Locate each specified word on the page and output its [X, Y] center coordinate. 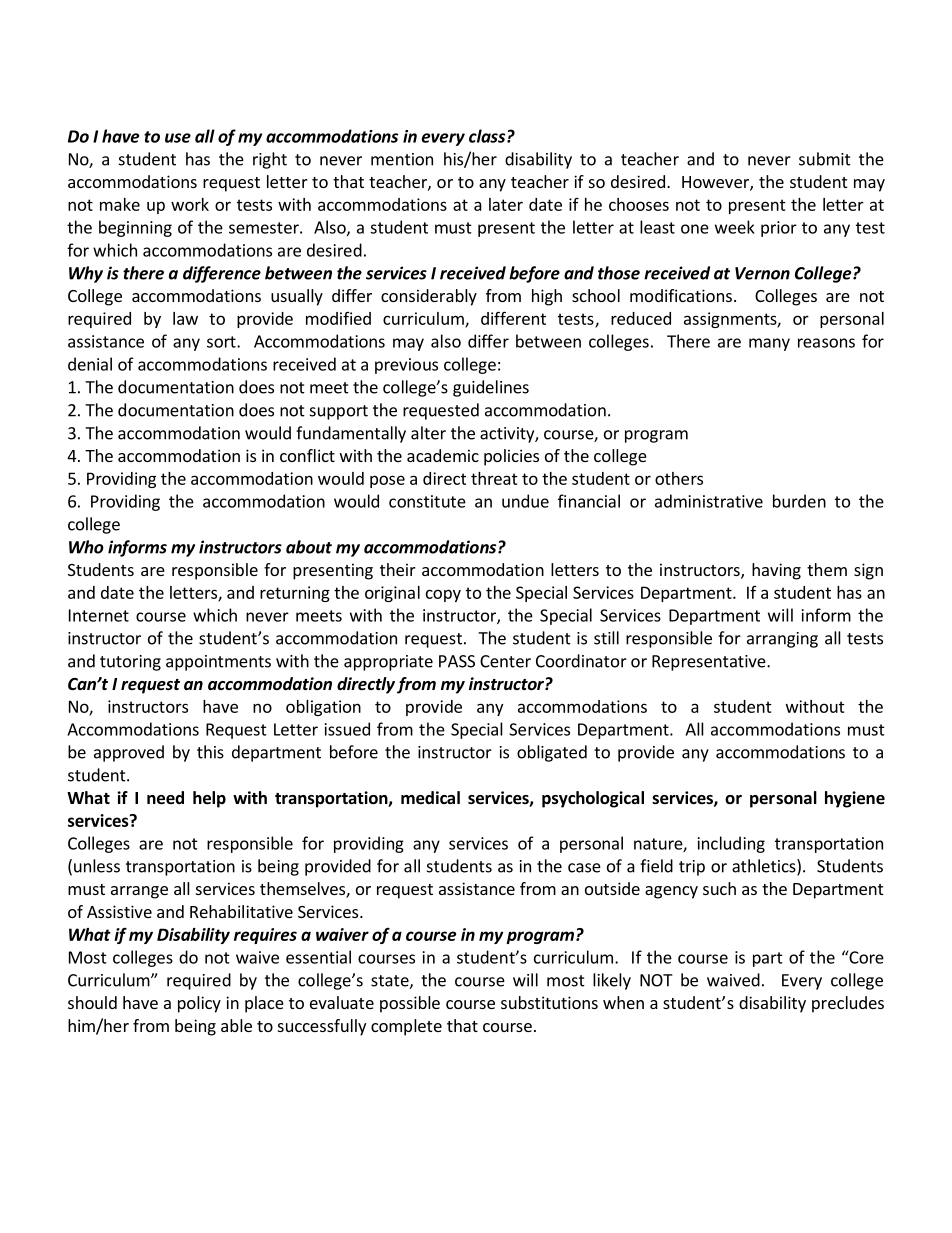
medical [430, 798]
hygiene [855, 799]
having [776, 571]
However [716, 183]
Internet [99, 615]
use [178, 138]
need [165, 798]
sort [222, 342]
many [769, 344]
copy [443, 595]
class [488, 136]
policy [199, 1004]
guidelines [491, 388]
